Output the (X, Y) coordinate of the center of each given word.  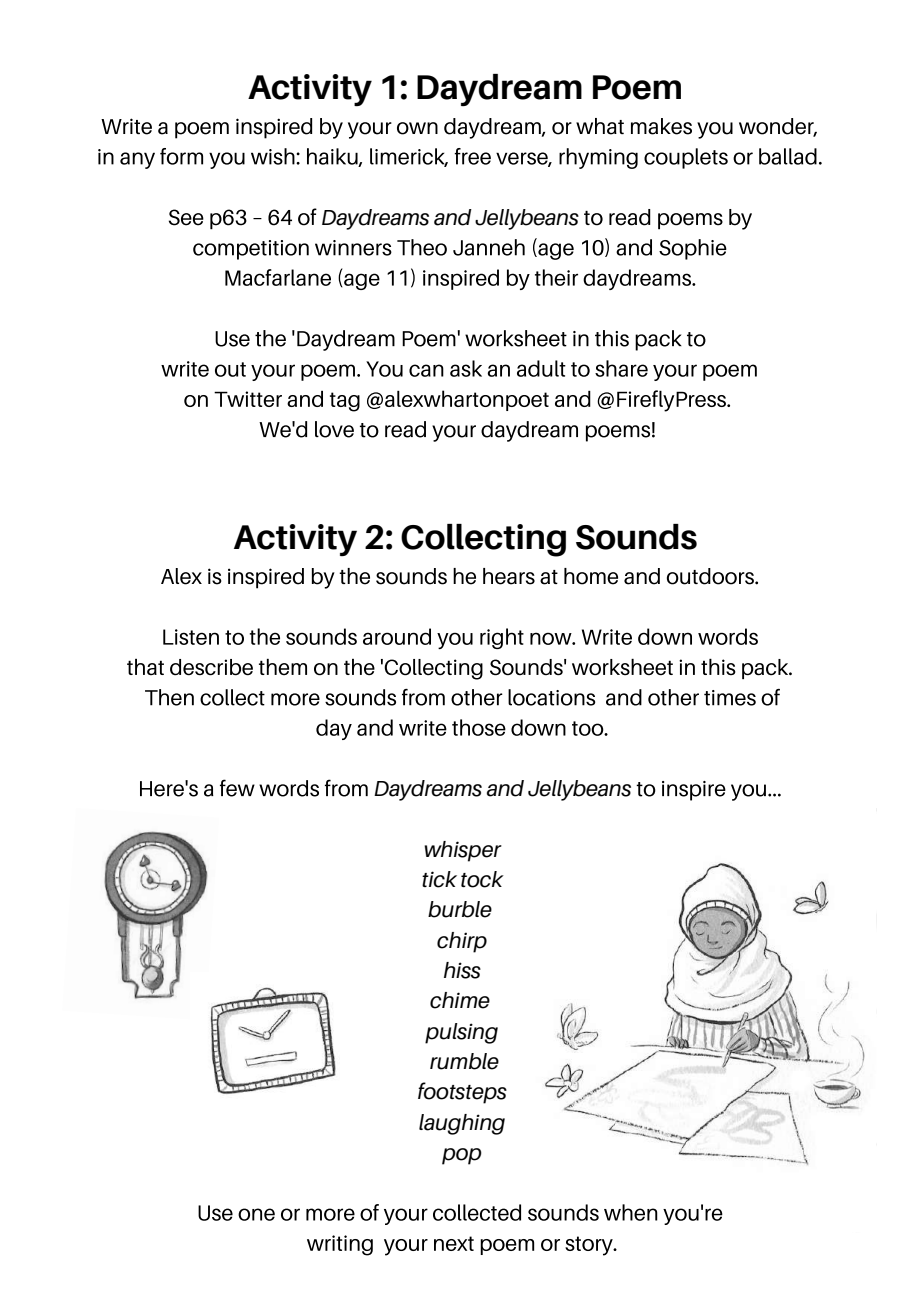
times (730, 698)
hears (509, 576)
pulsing (461, 1033)
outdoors (711, 576)
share (621, 368)
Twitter (248, 399)
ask (466, 368)
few (237, 788)
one (256, 1214)
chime (460, 1000)
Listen (191, 637)
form (181, 156)
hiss (462, 970)
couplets (686, 158)
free (472, 156)
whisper (463, 851)
